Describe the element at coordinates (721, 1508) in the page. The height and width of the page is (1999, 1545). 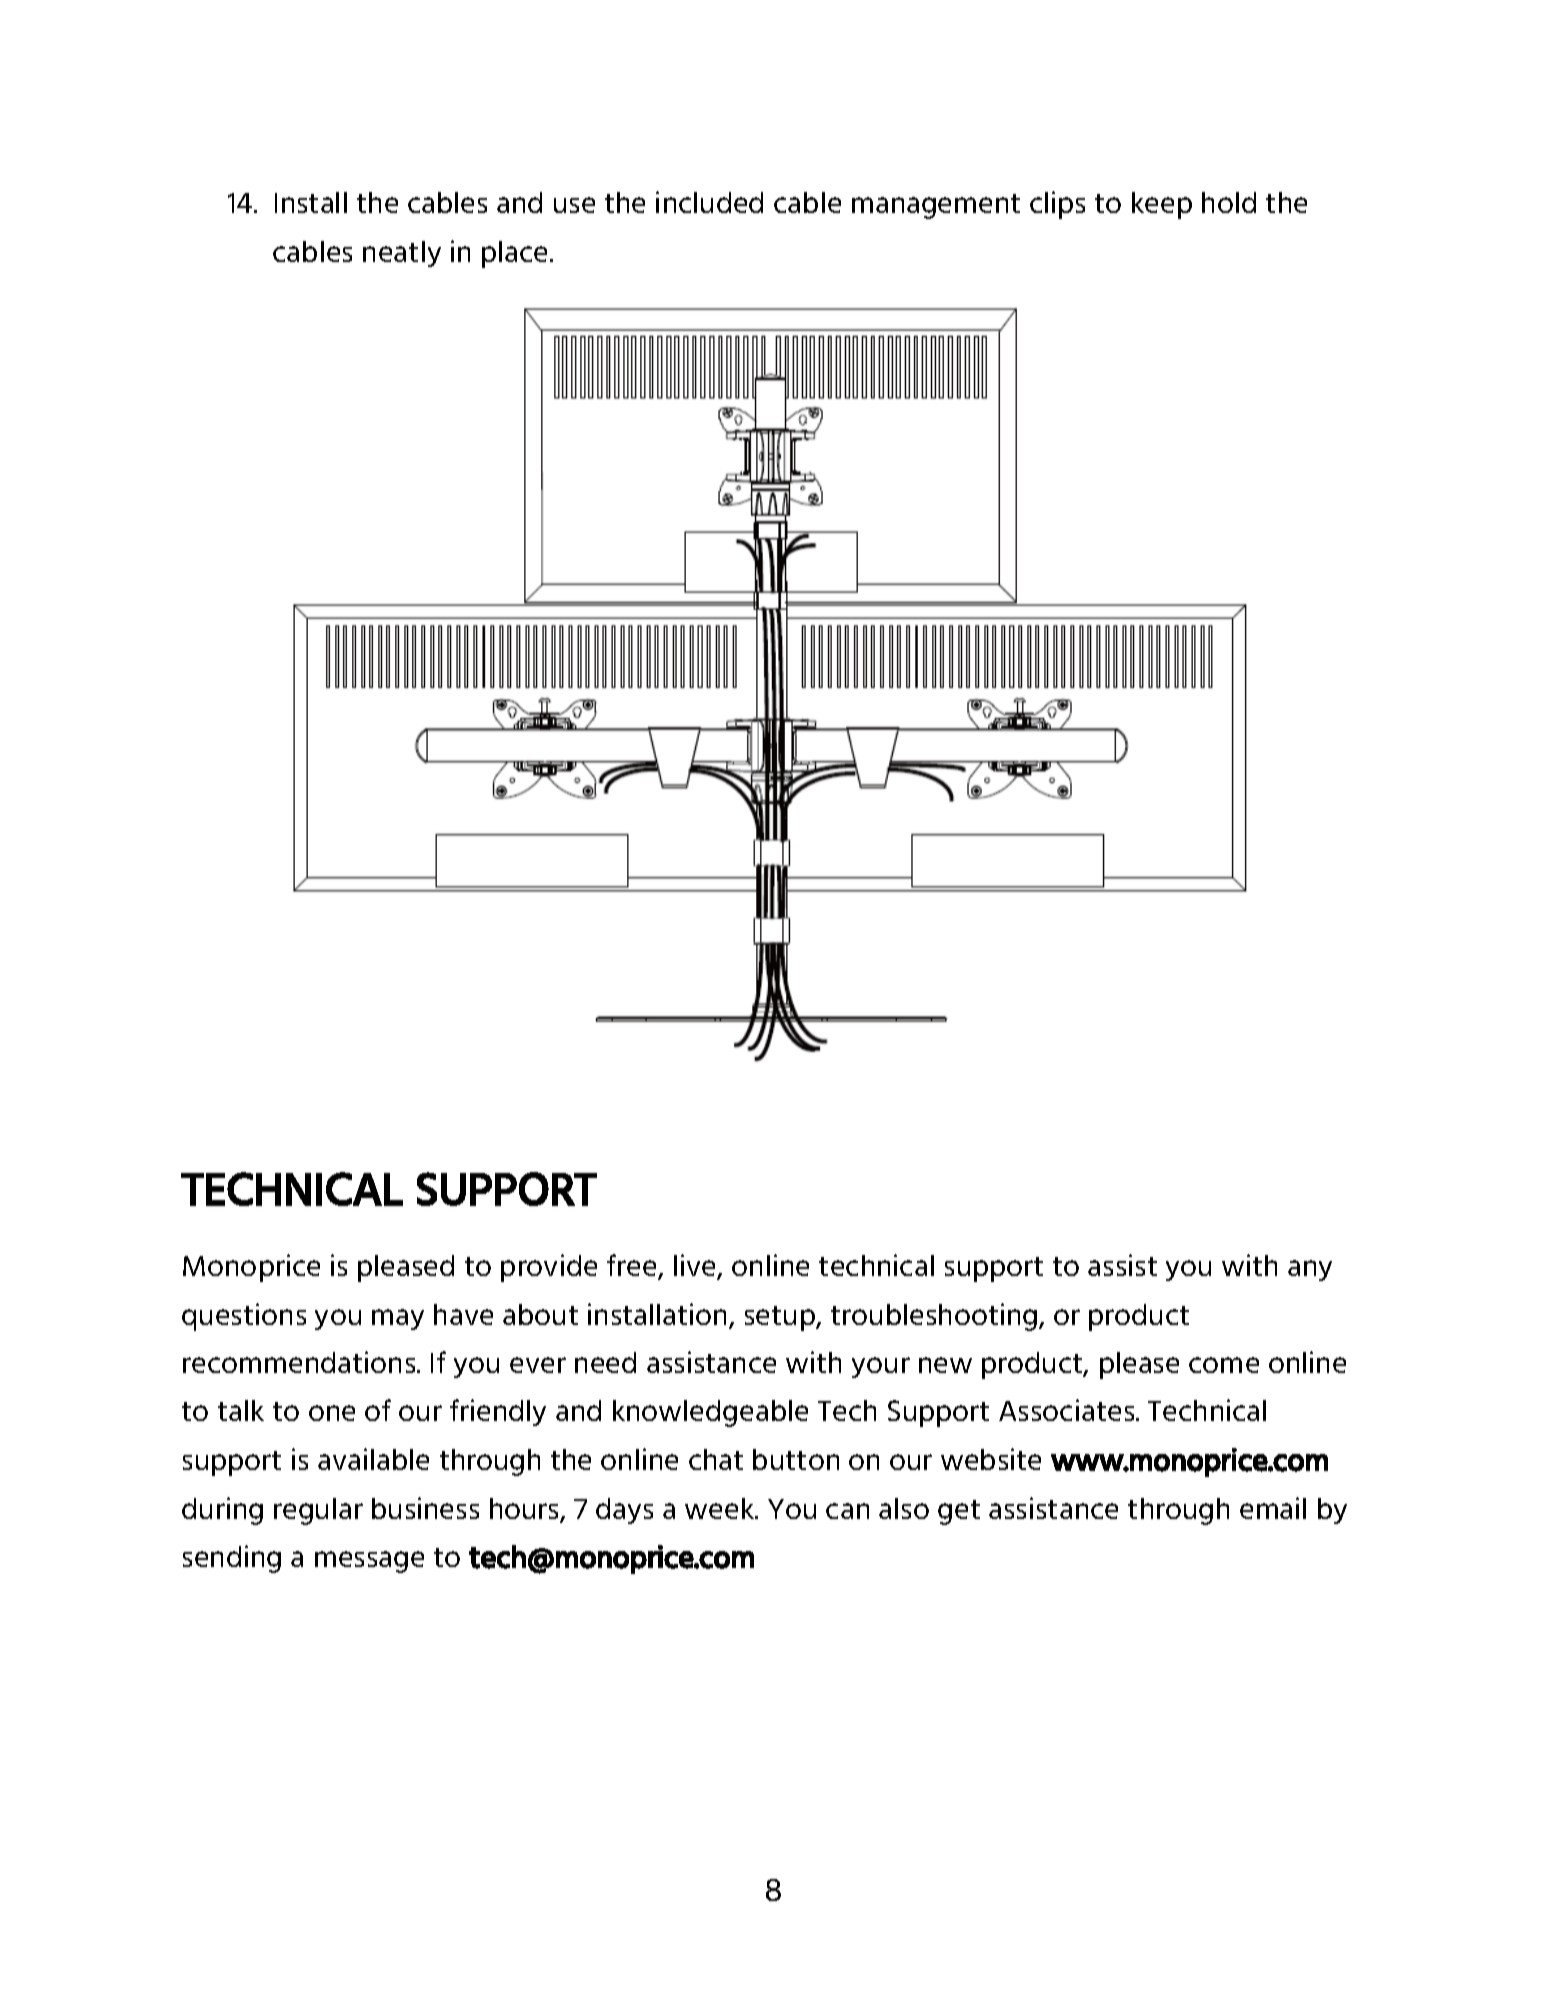
I see `week` at that location.
